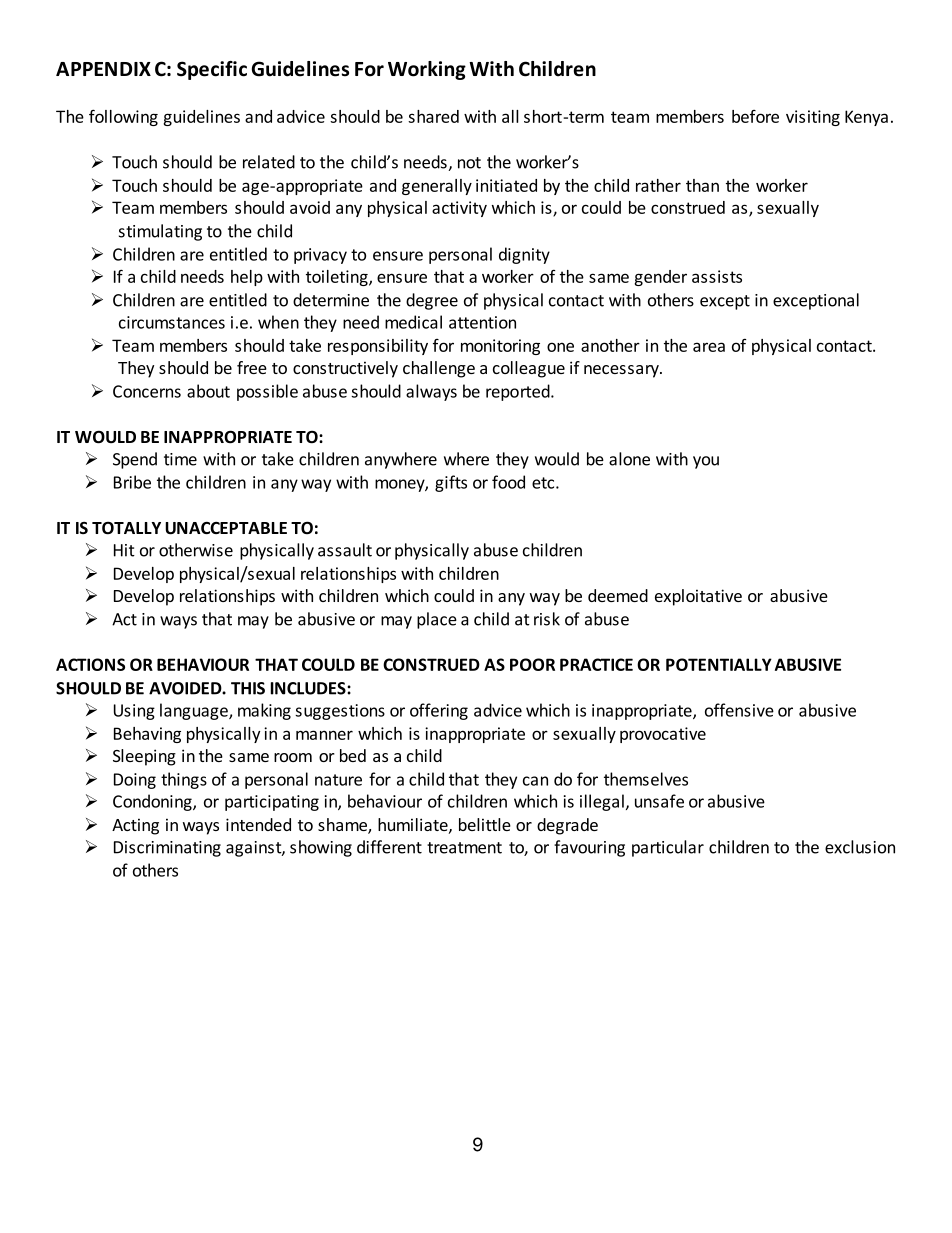 Image resolution: width=952 pixels, height=1233 pixels. I want to click on you, so click(706, 462).
